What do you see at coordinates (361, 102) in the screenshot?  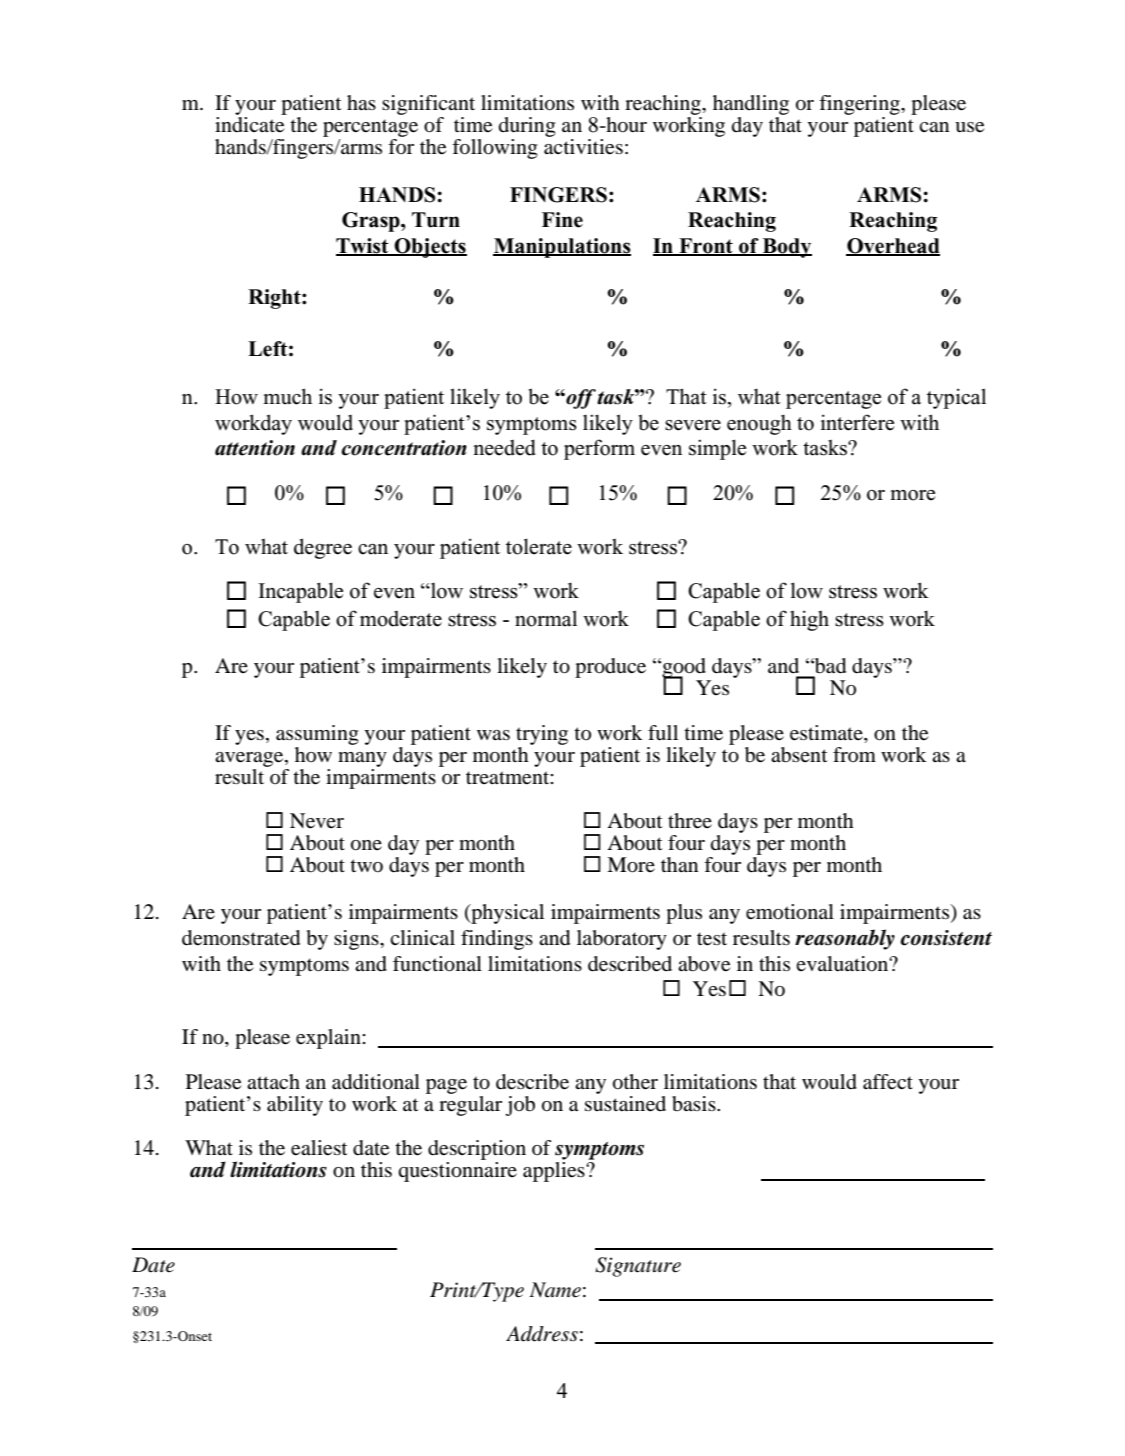 I see `has` at bounding box center [361, 102].
